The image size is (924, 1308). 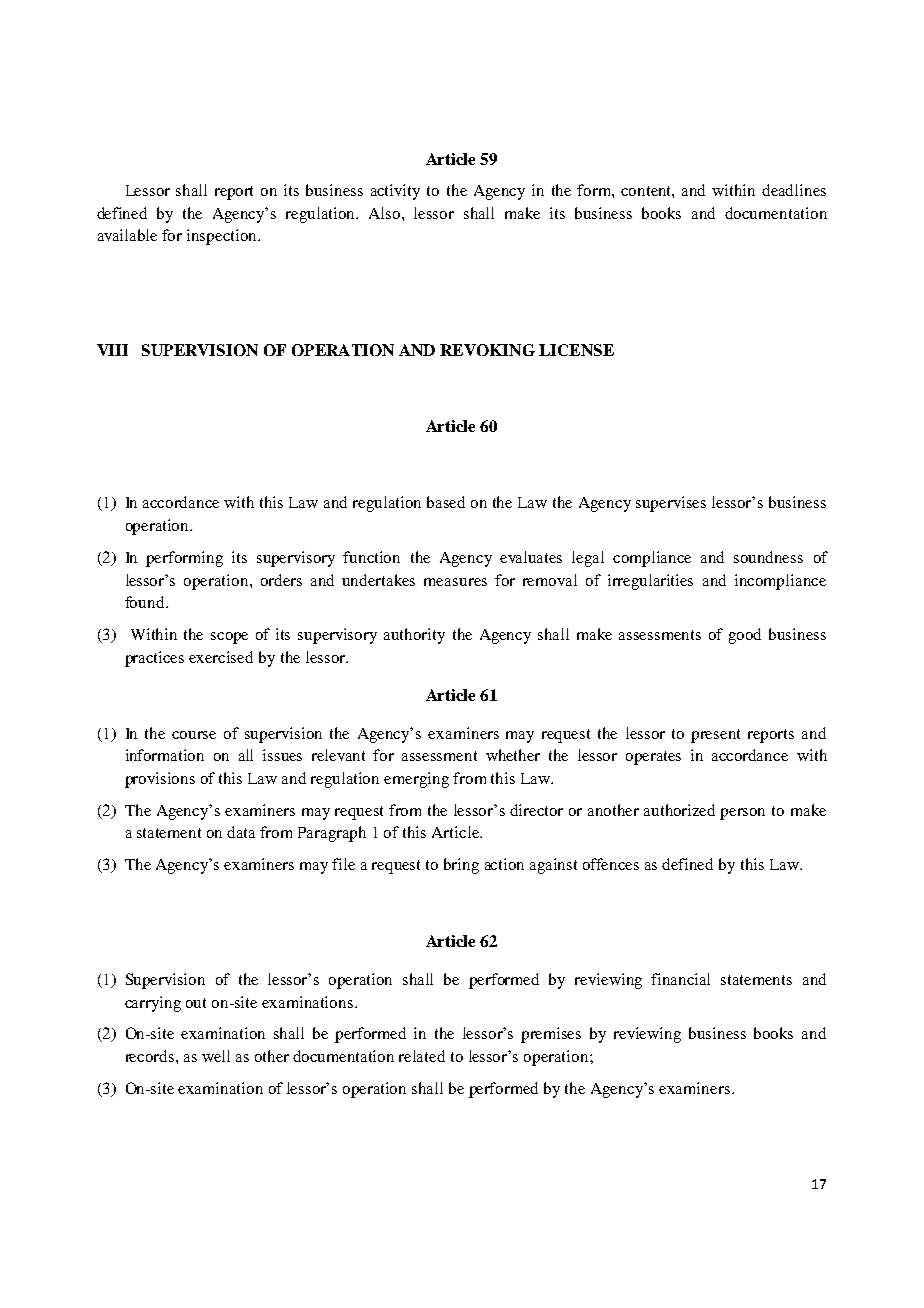 What do you see at coordinates (196, 1003) in the screenshot?
I see `out` at bounding box center [196, 1003].
